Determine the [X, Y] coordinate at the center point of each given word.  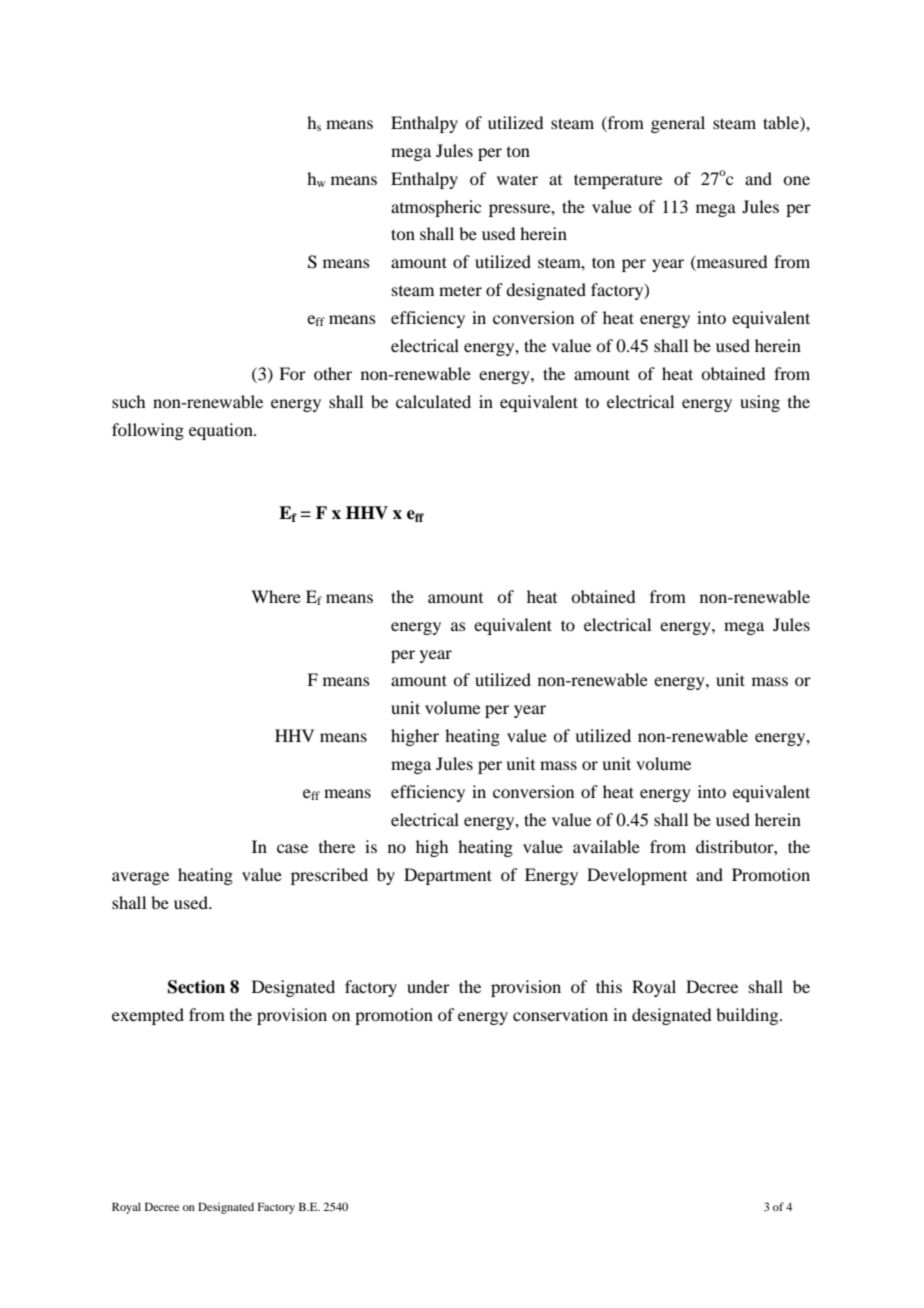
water [517, 180]
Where [276, 596]
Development [637, 876]
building [748, 1016]
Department [448, 876]
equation [222, 431]
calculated [433, 401]
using [760, 403]
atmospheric [436, 208]
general [678, 124]
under [428, 986]
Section [196, 987]
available [606, 846]
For [292, 373]
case [292, 848]
